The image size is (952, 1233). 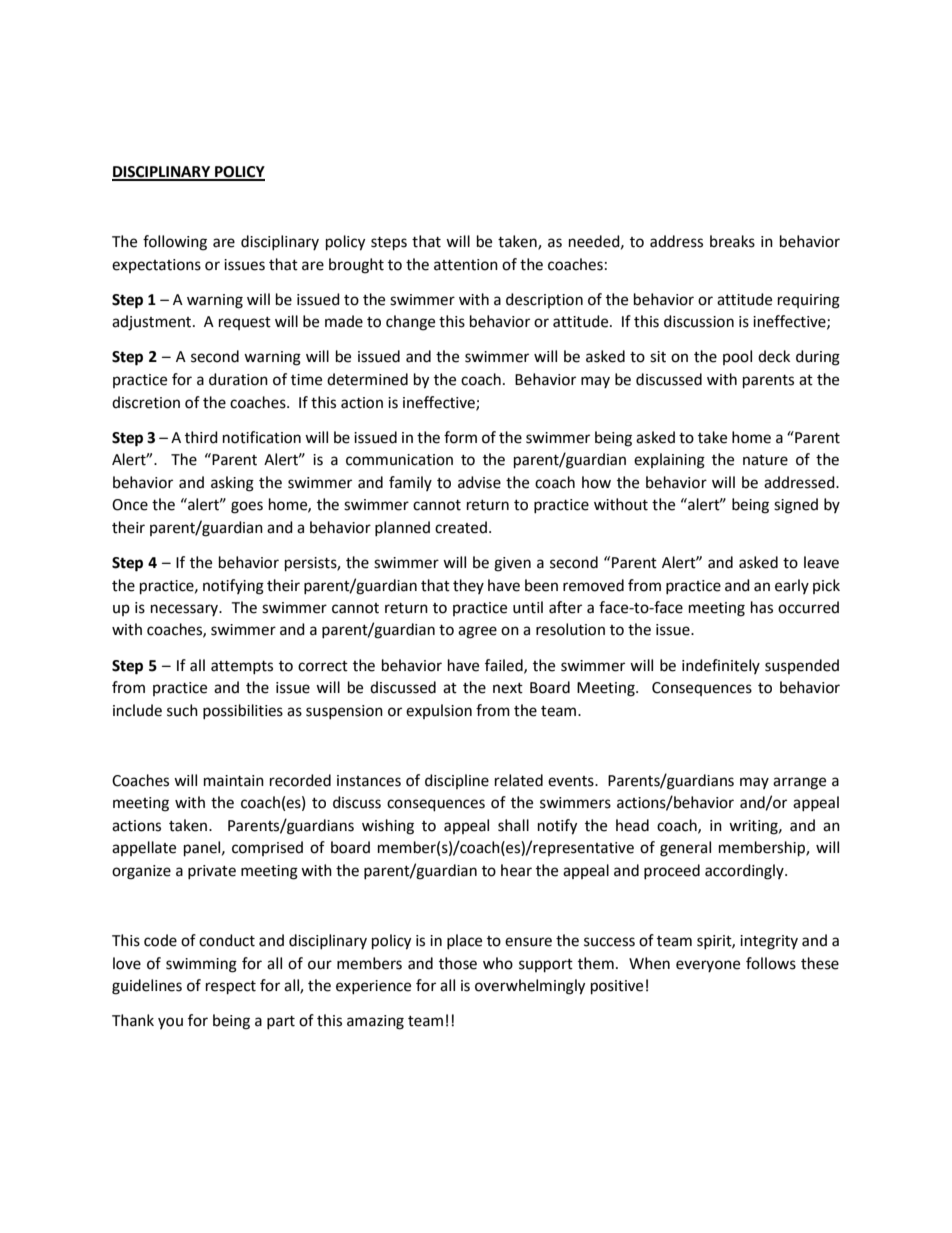 I want to click on attention, so click(x=466, y=265).
